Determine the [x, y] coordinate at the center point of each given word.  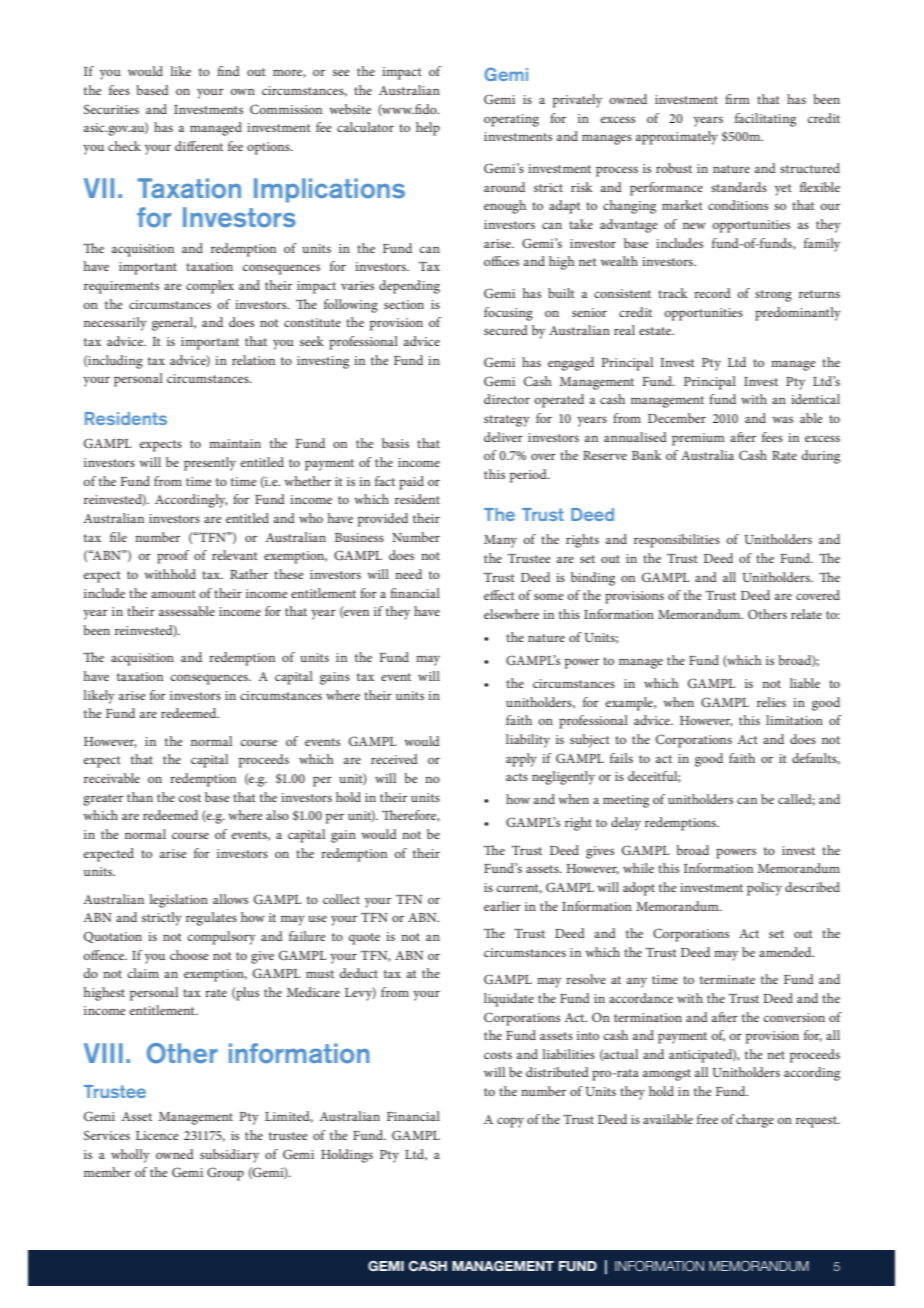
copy [510, 1122]
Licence [157, 1135]
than [140, 797]
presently [210, 464]
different [199, 146]
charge [755, 1121]
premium [698, 439]
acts [517, 777]
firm [737, 99]
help [428, 129]
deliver [503, 437]
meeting [626, 801]
